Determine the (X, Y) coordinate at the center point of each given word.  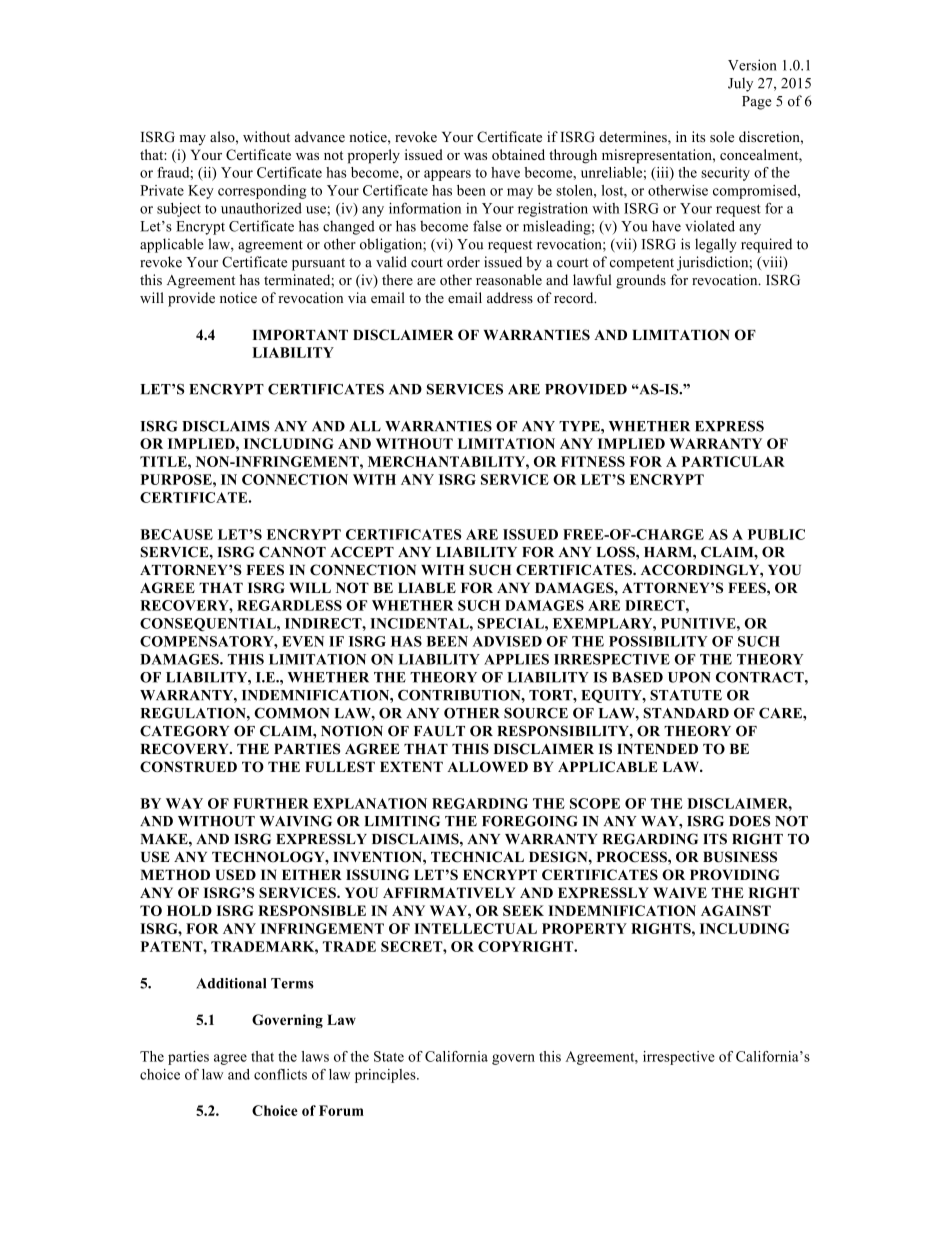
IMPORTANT (300, 335)
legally (716, 245)
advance (320, 136)
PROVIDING (735, 874)
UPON (689, 677)
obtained (518, 154)
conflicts (280, 1074)
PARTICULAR (733, 461)
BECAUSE (176, 534)
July (740, 84)
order (463, 262)
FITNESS (593, 461)
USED (236, 874)
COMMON (292, 713)
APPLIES (516, 659)
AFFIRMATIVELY (449, 892)
